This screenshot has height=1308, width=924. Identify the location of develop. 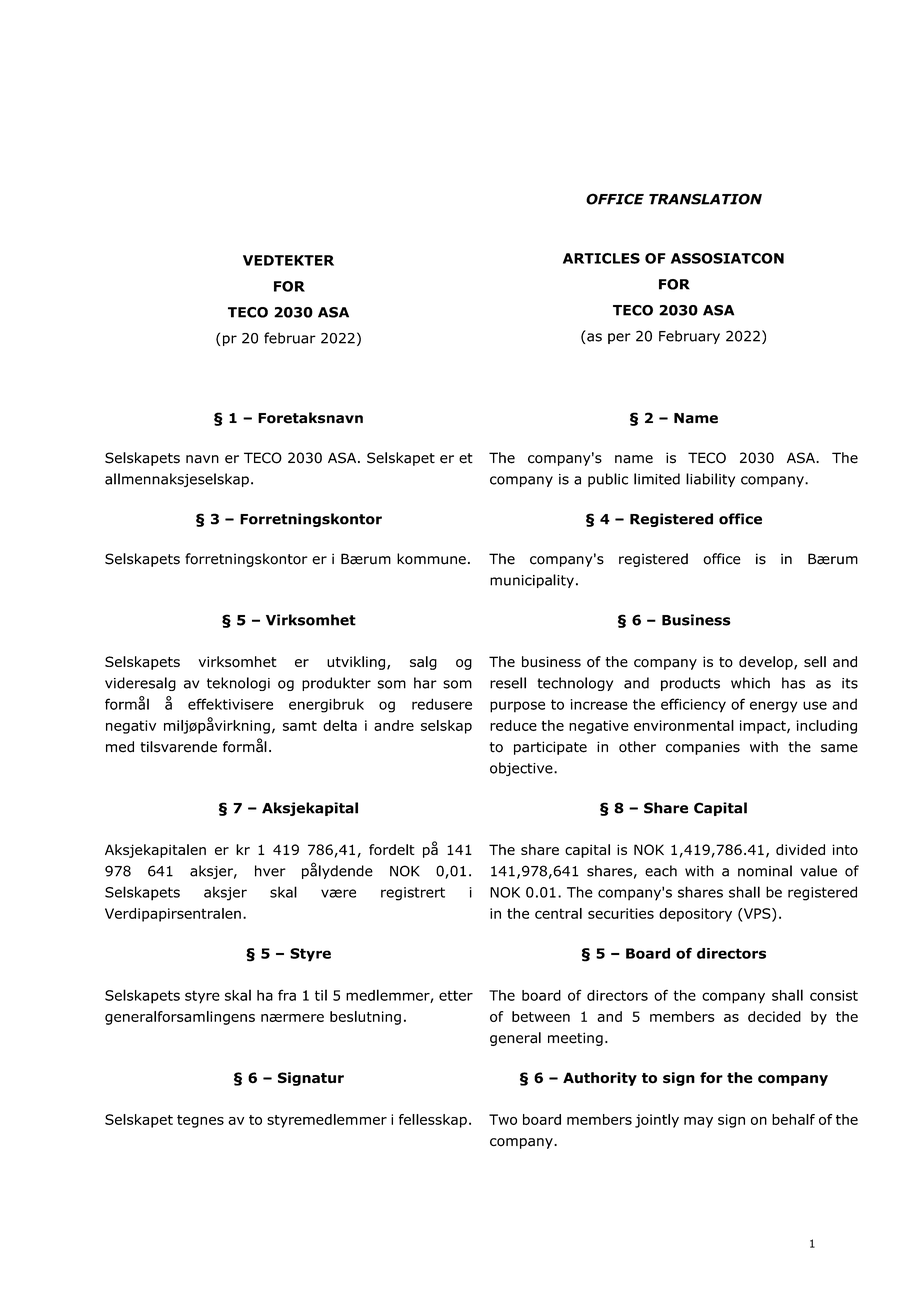
(767, 663).
